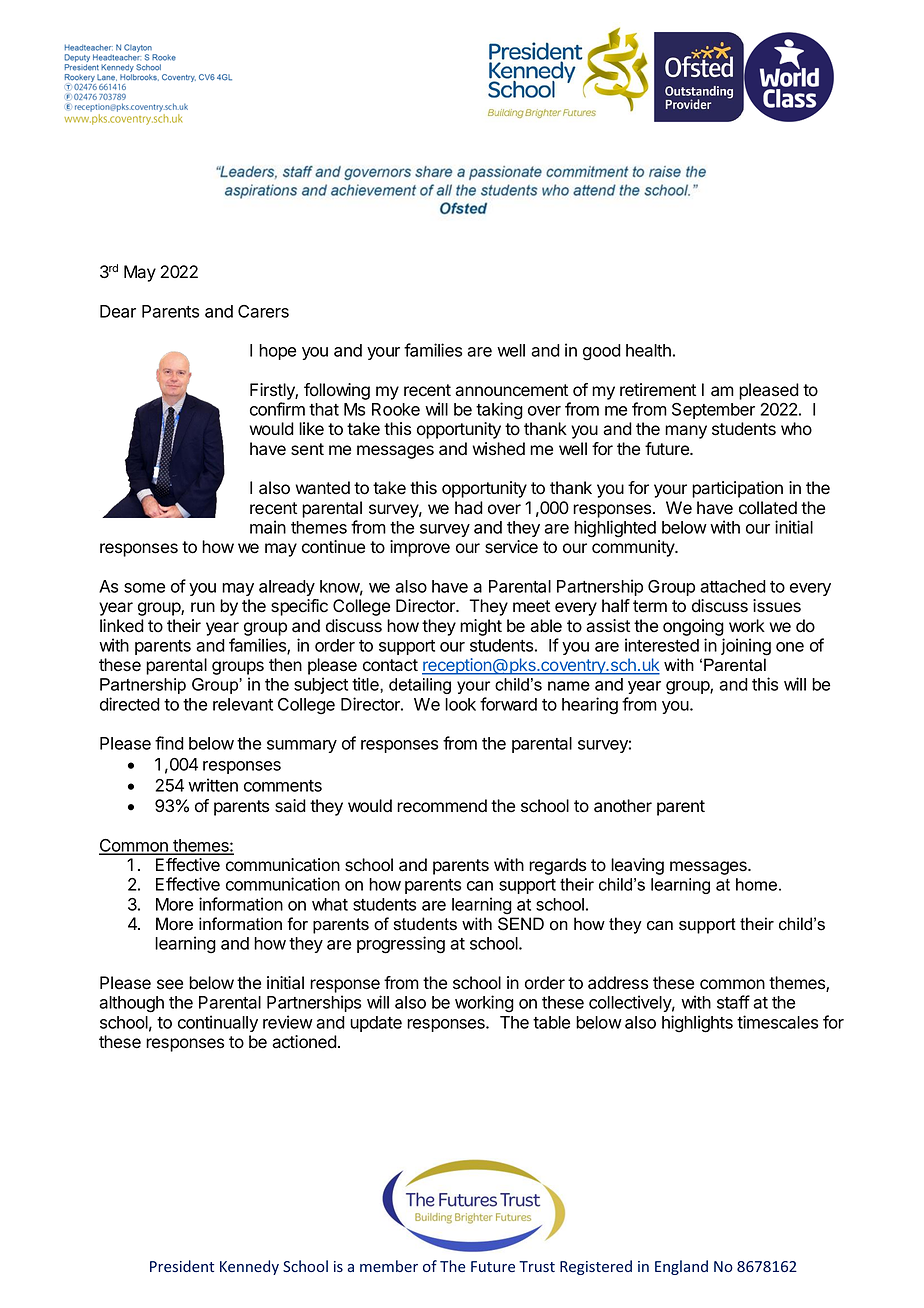  Describe the element at coordinates (693, 627) in the document. I see `ongoing` at that location.
